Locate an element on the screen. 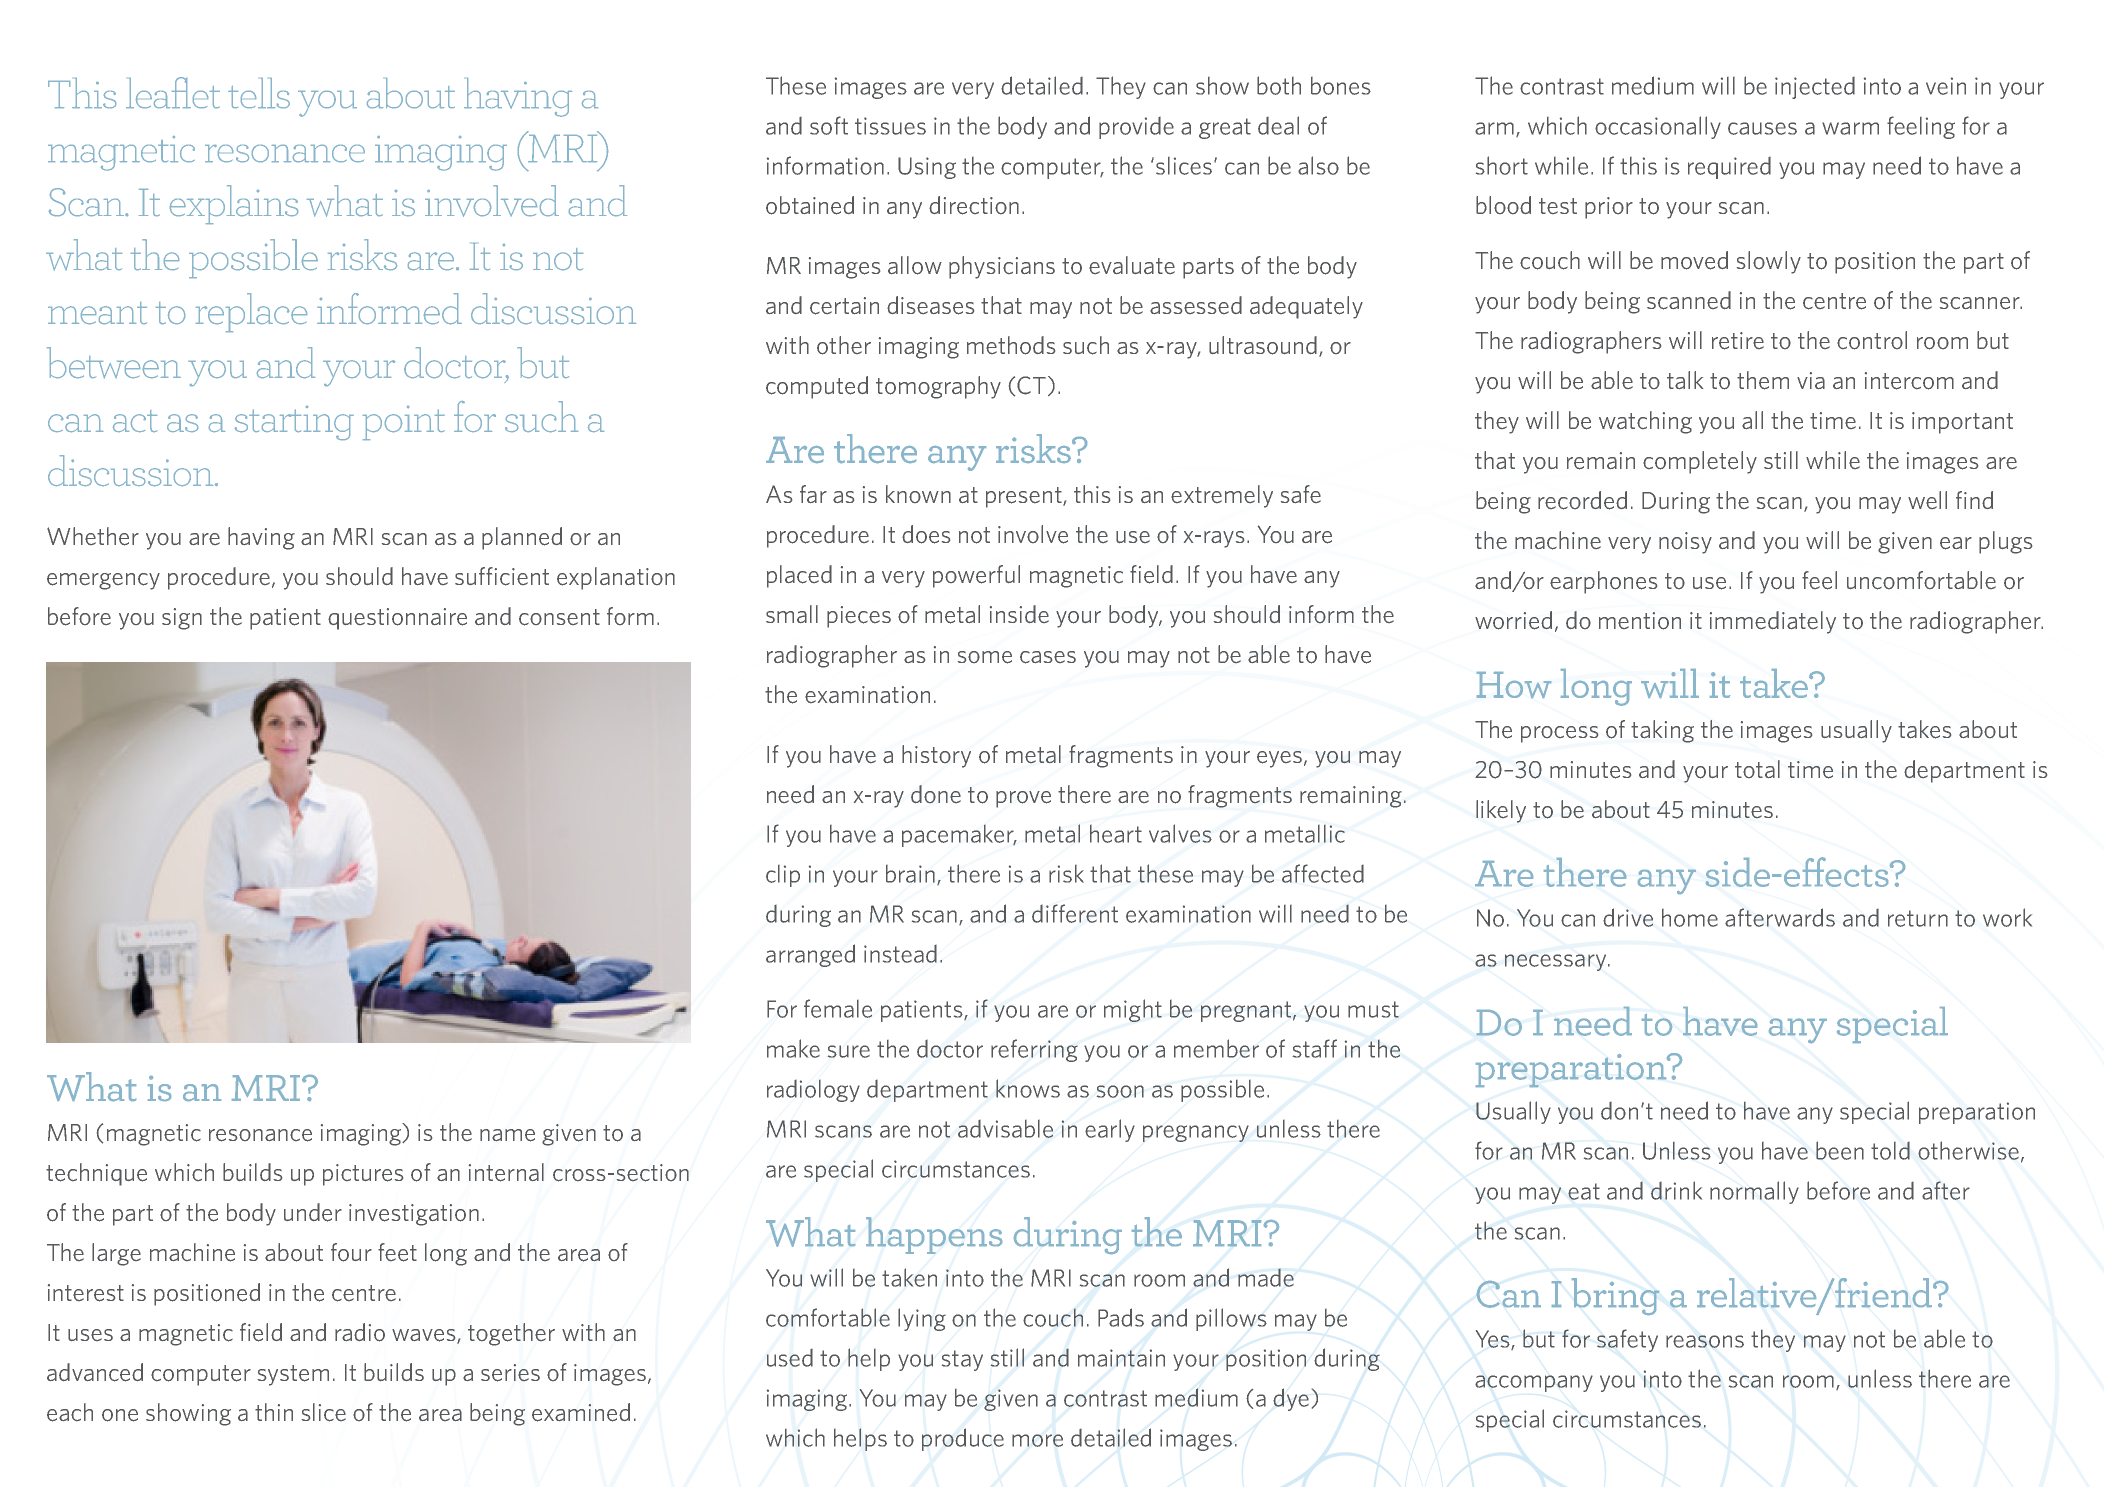 This screenshot has height=1487, width=2104. more is located at coordinates (1037, 1440).
